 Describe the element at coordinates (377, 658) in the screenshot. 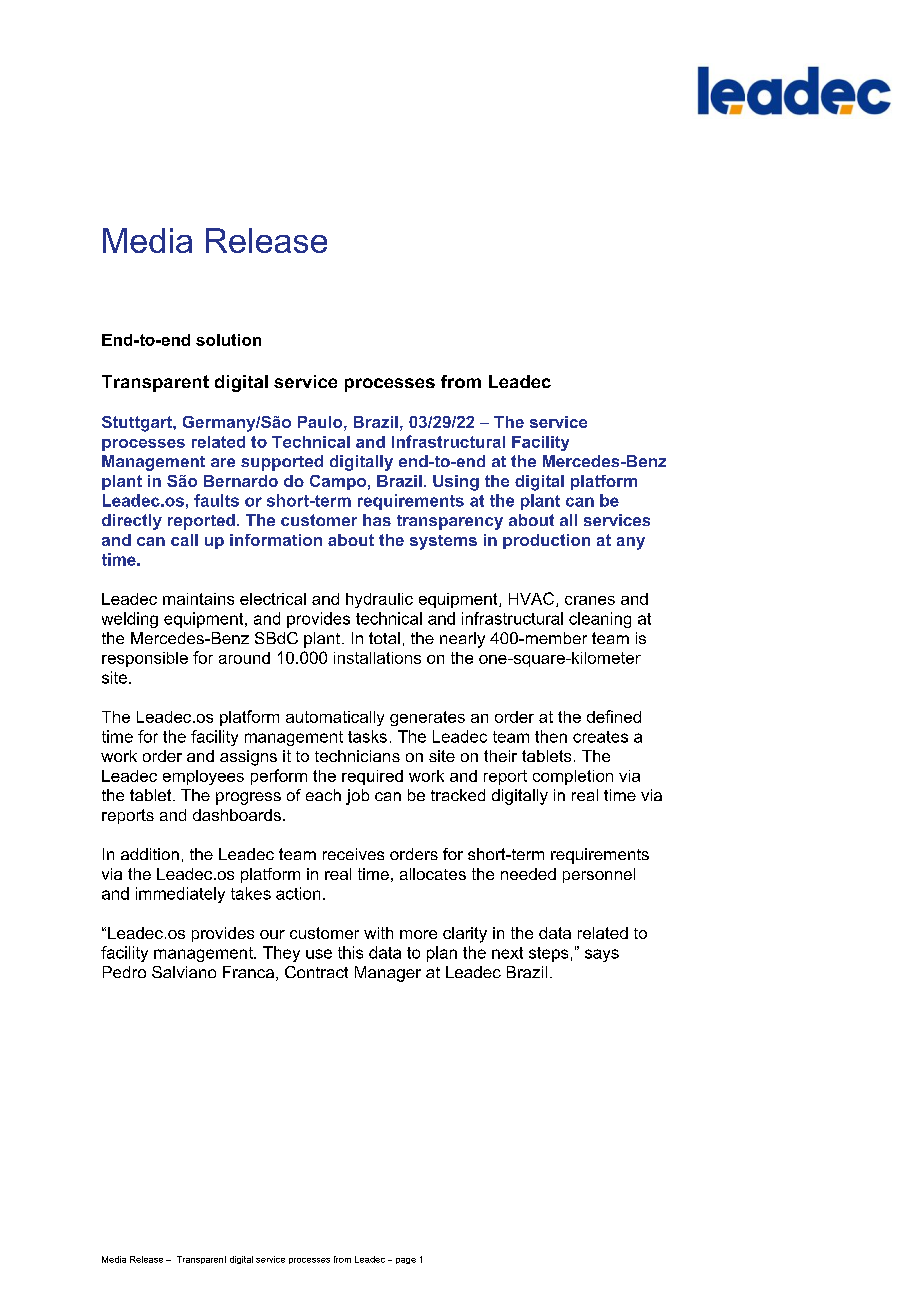

I see `installations` at that location.
